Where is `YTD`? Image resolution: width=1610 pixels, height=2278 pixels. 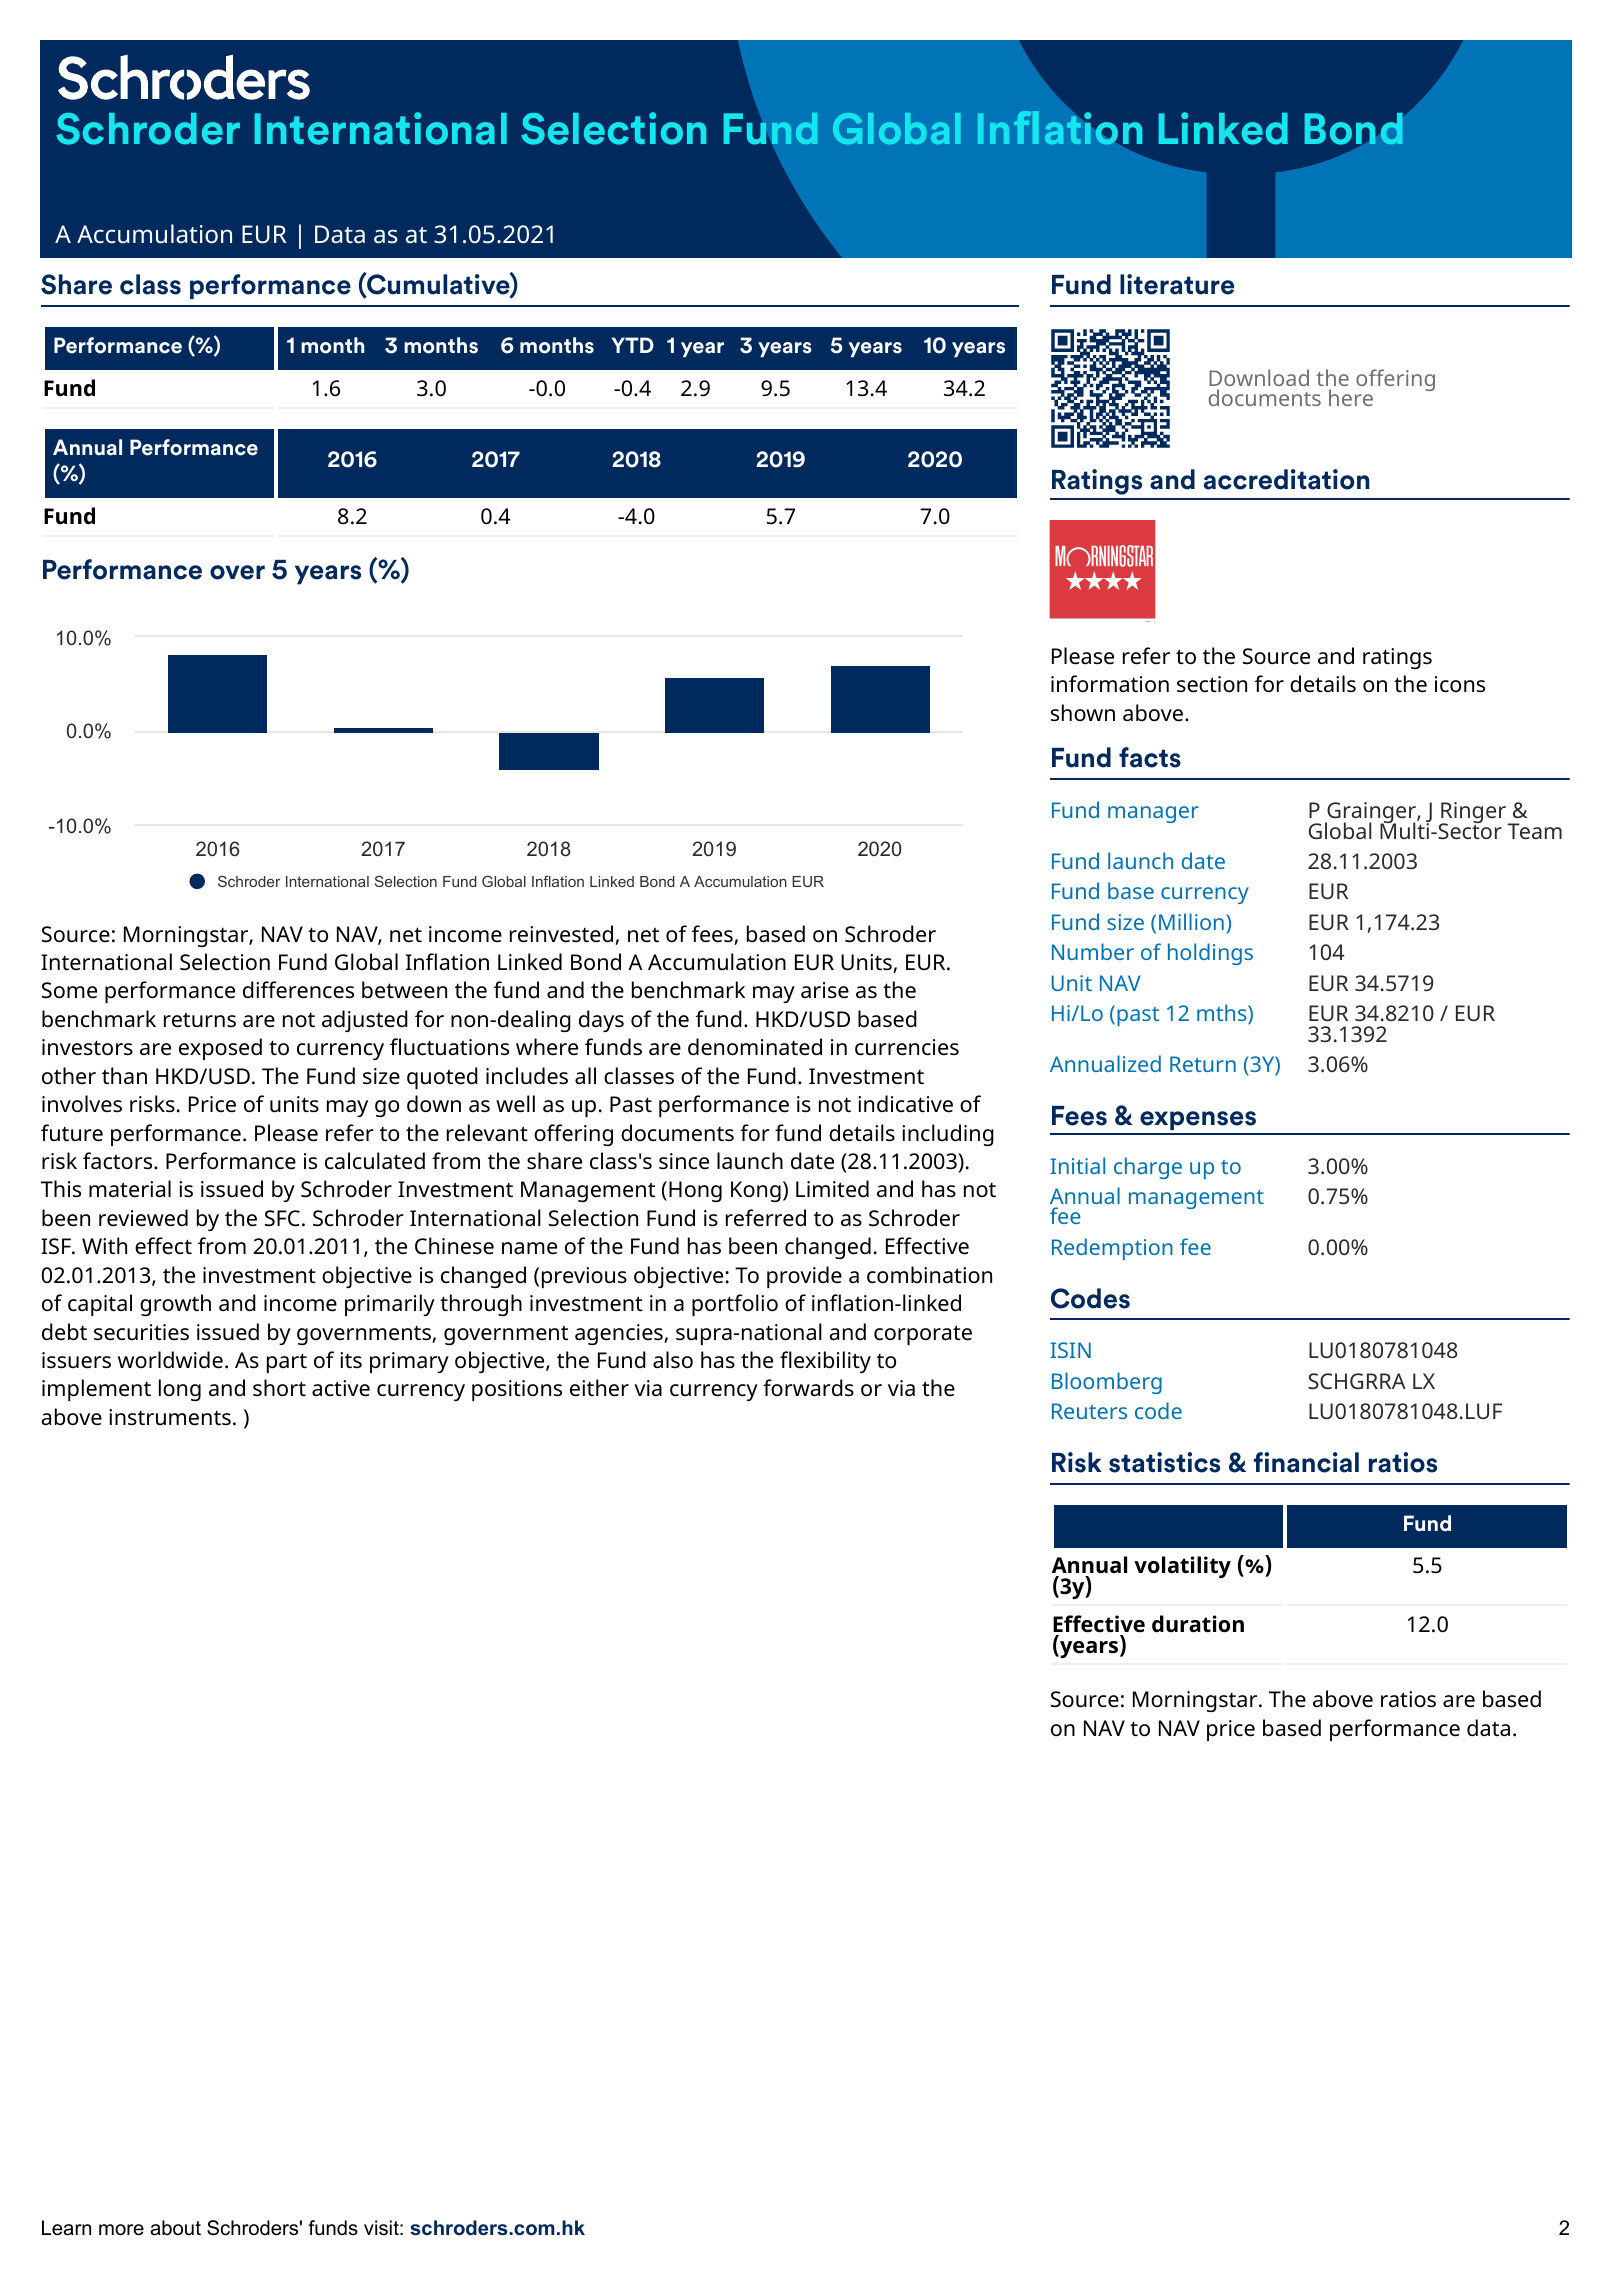 YTD is located at coordinates (633, 345).
